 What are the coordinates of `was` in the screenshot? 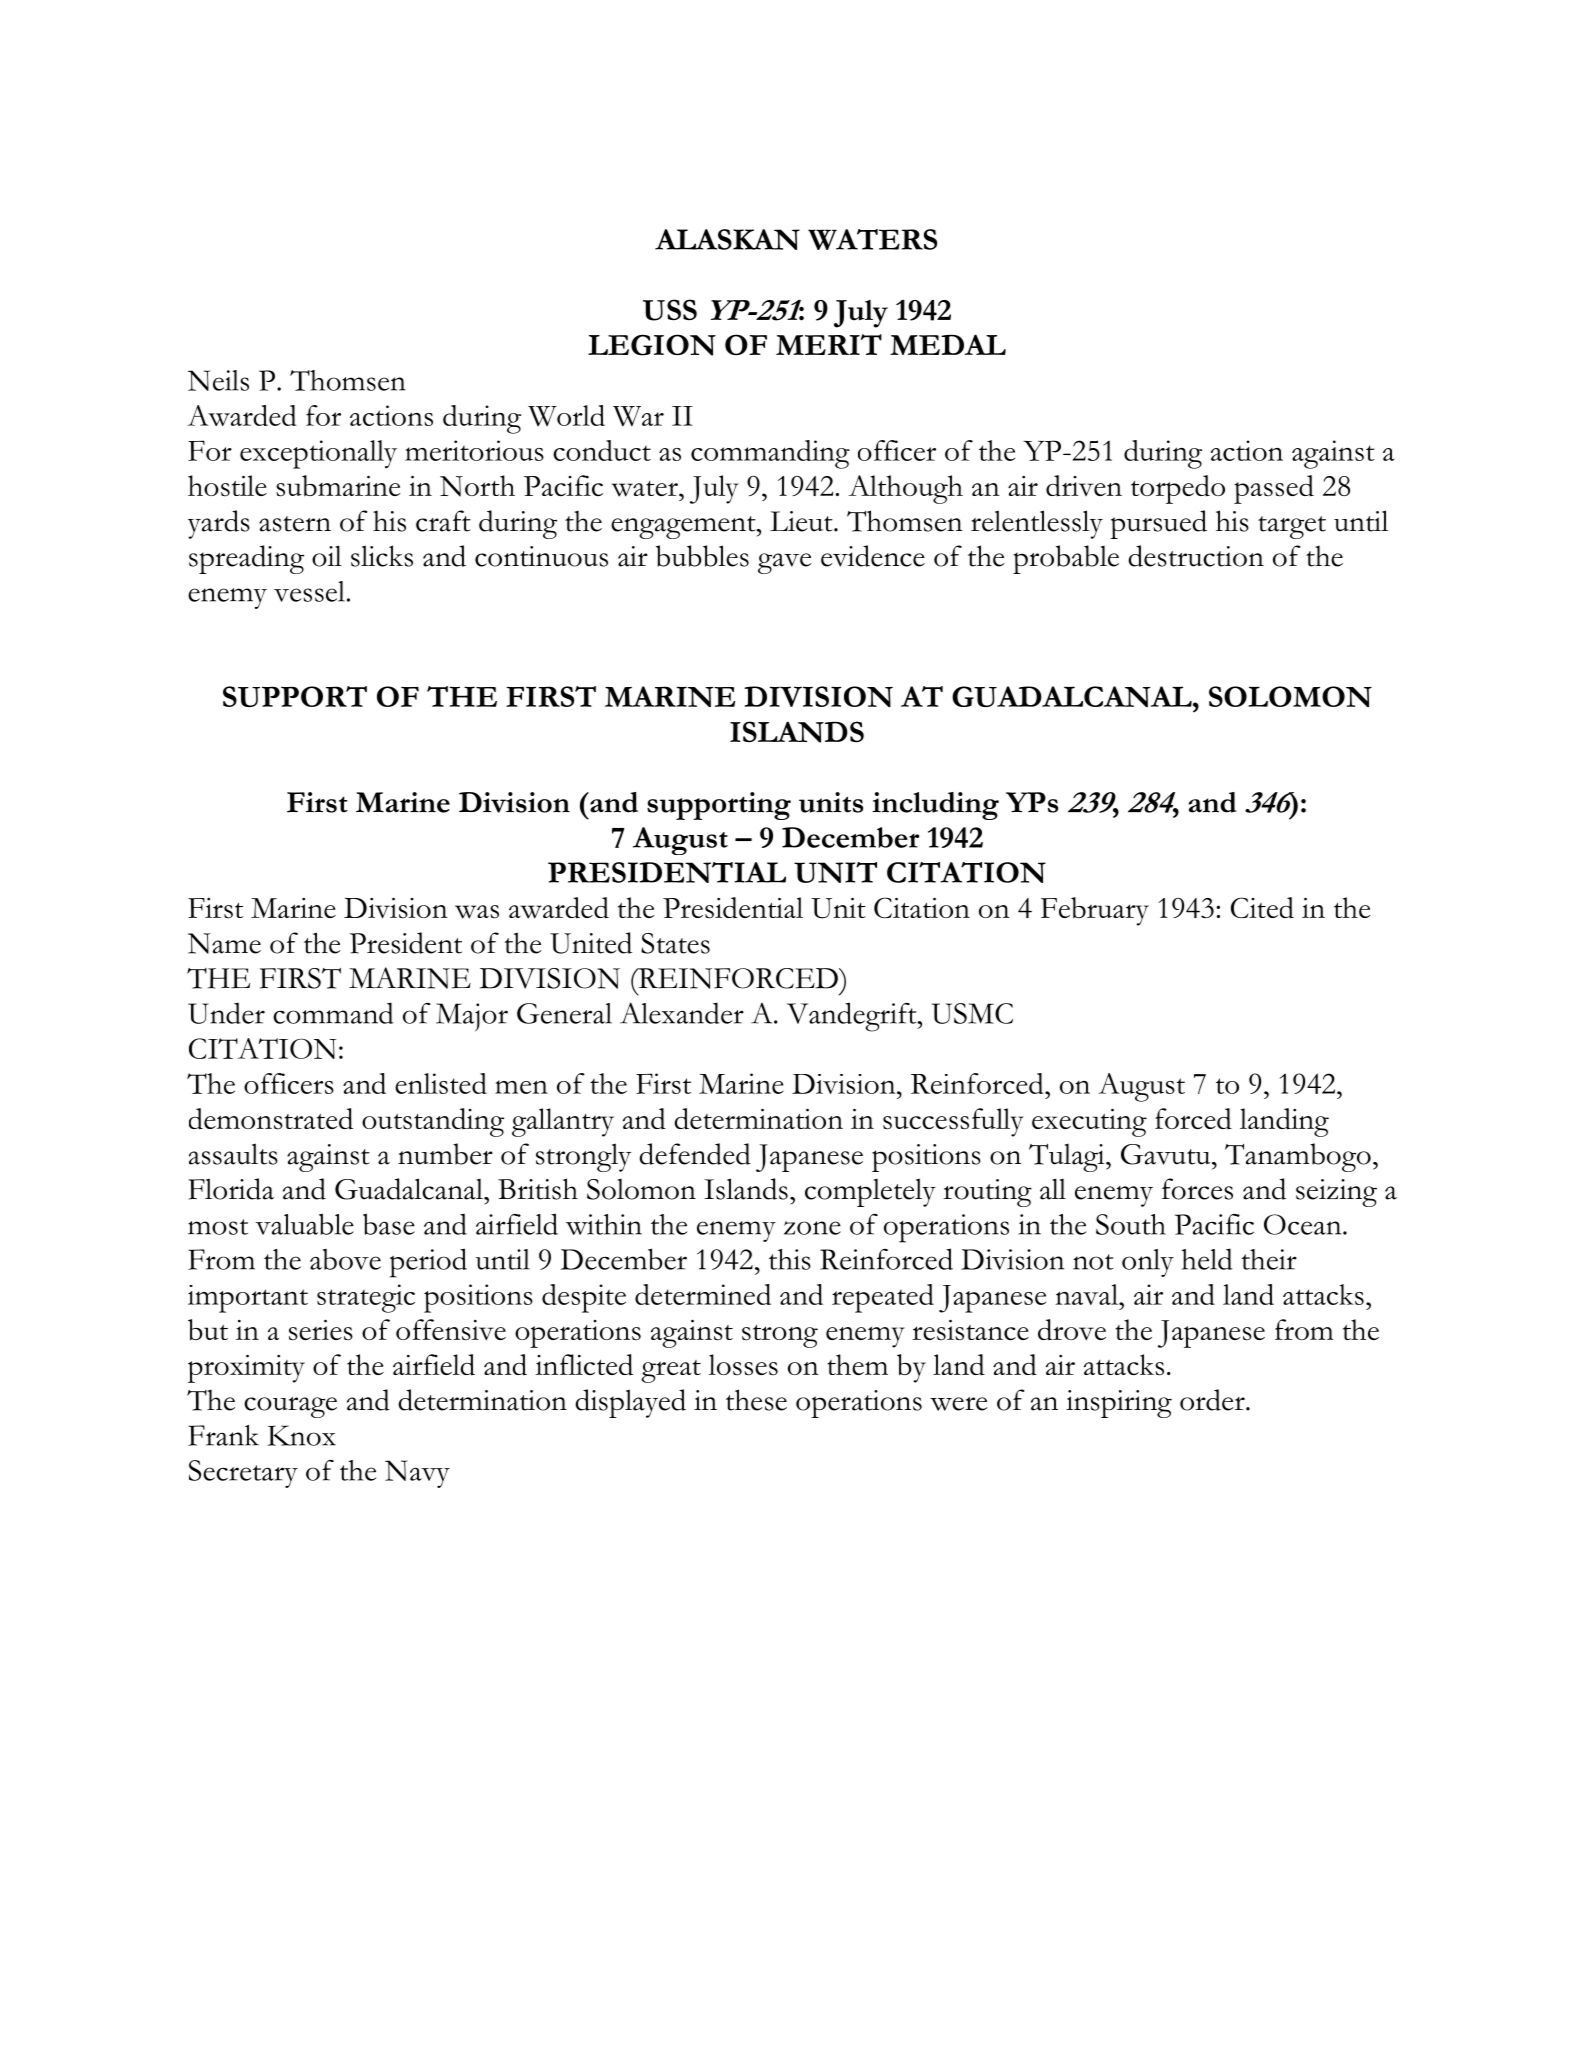 It's located at (477, 912).
